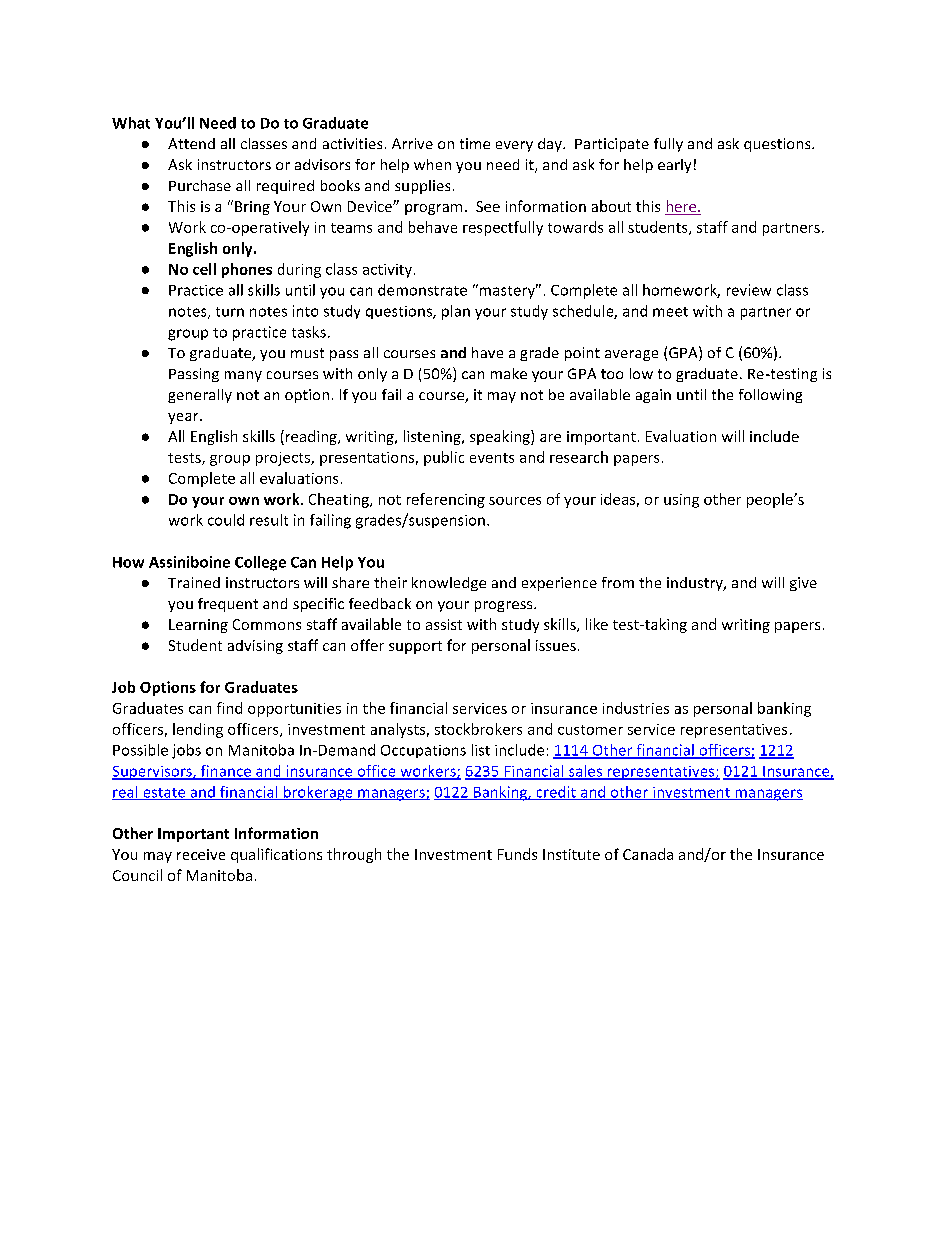 The height and width of the image is (1233, 952). I want to click on using, so click(681, 501).
